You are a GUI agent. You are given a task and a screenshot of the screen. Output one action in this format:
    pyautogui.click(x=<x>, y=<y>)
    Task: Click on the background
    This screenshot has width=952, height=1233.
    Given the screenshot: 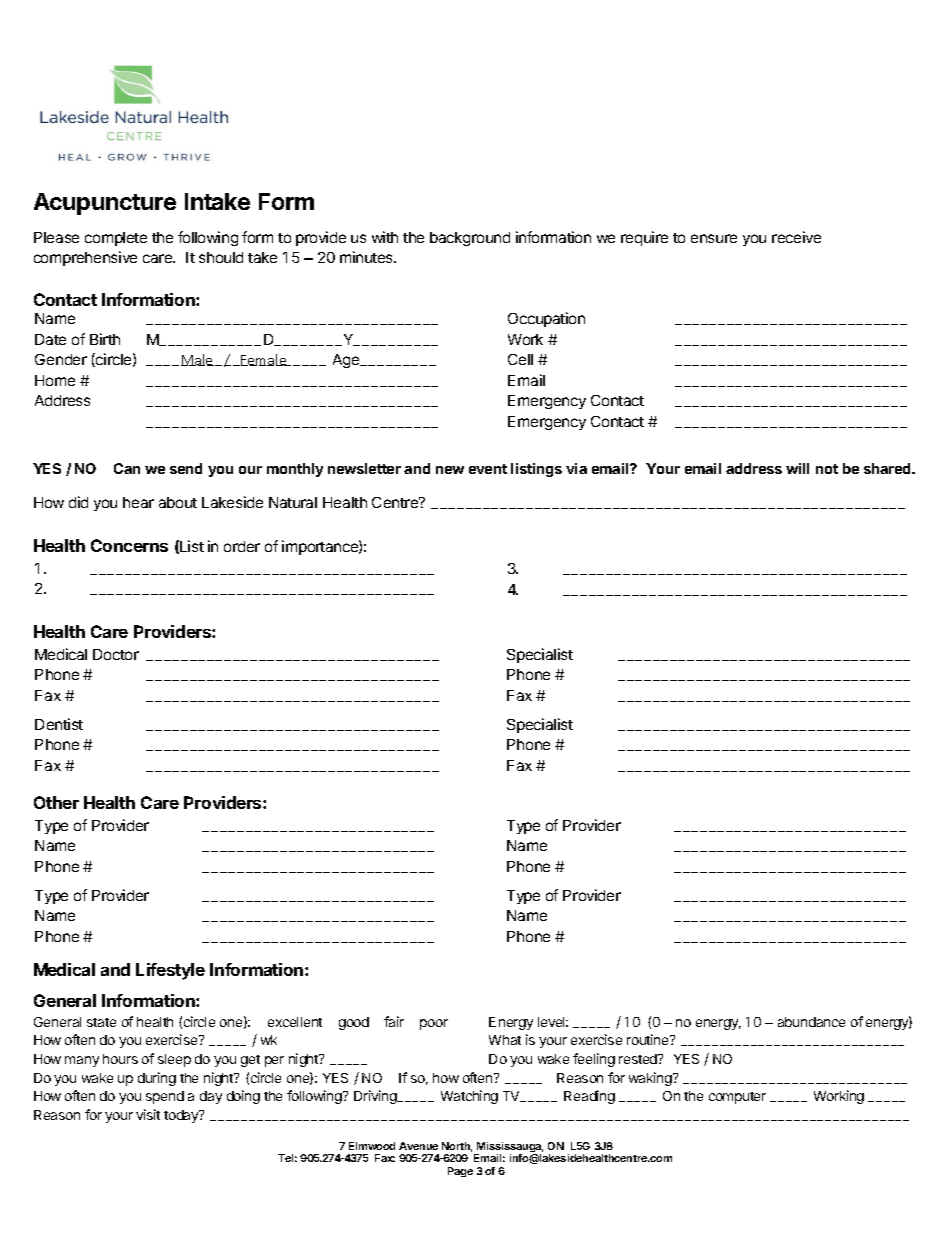 What is the action you would take?
    pyautogui.click(x=470, y=239)
